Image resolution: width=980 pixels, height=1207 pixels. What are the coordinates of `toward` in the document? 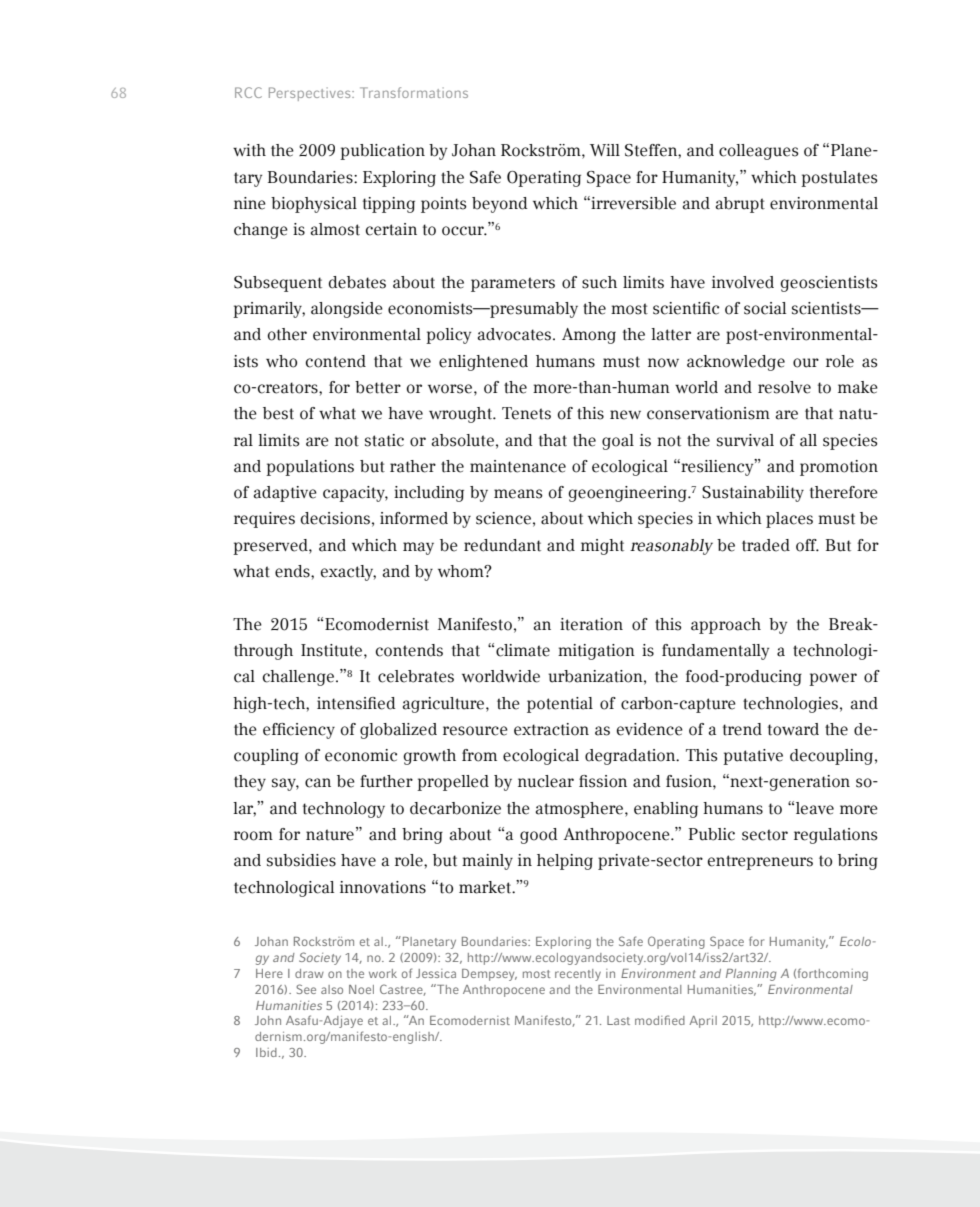 It's located at (793, 729).
